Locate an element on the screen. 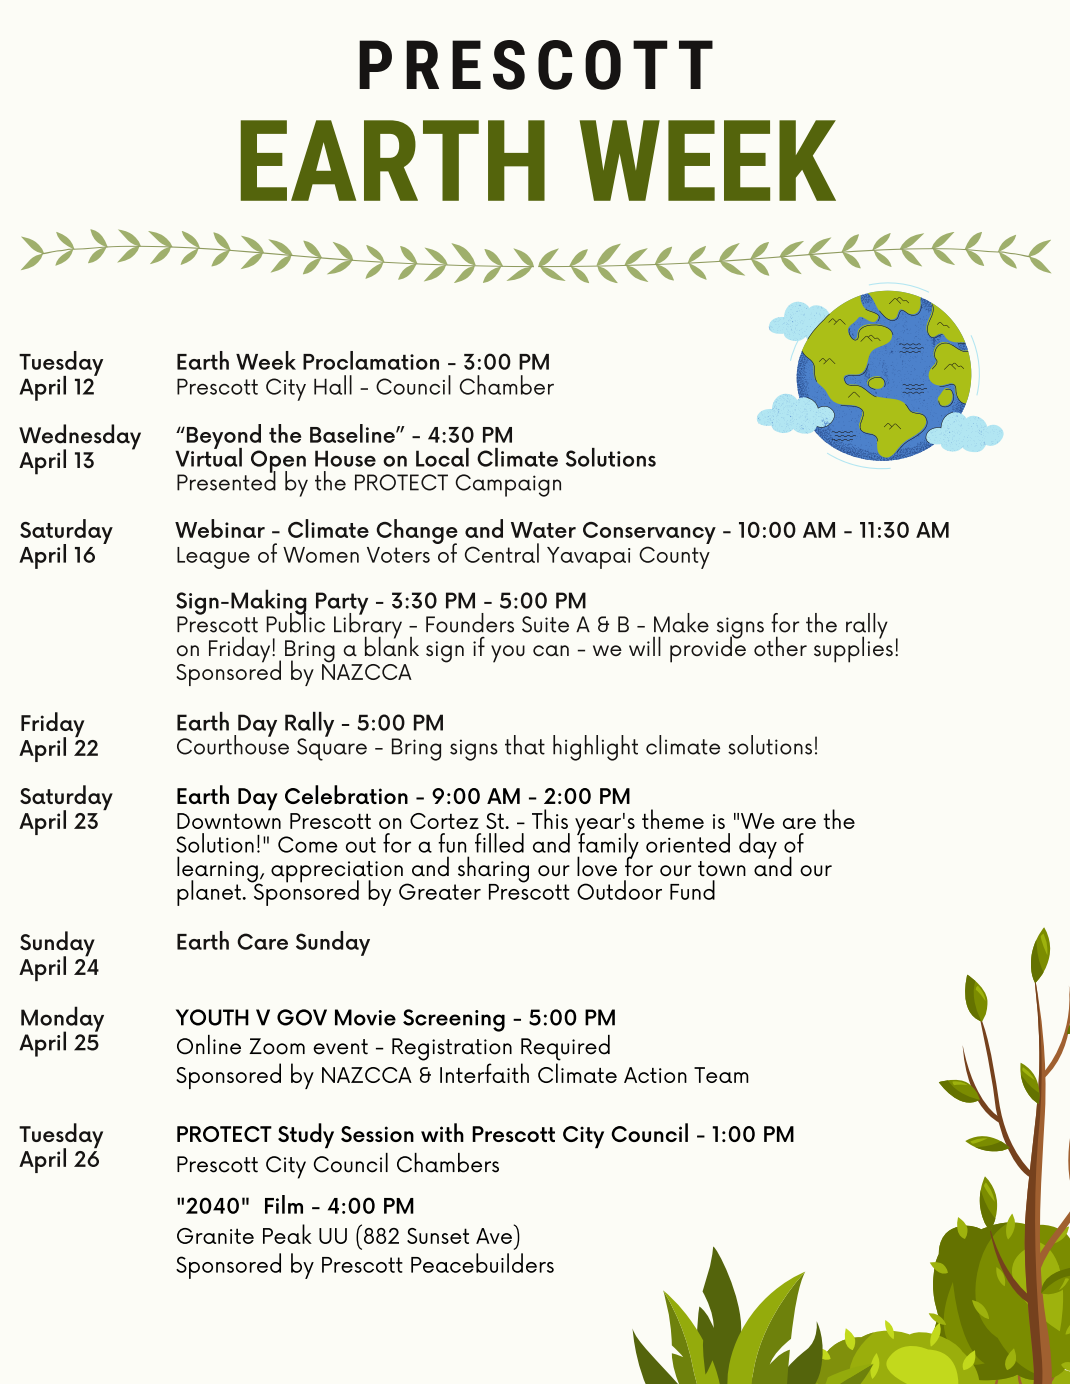  Proclamation is located at coordinates (371, 360).
